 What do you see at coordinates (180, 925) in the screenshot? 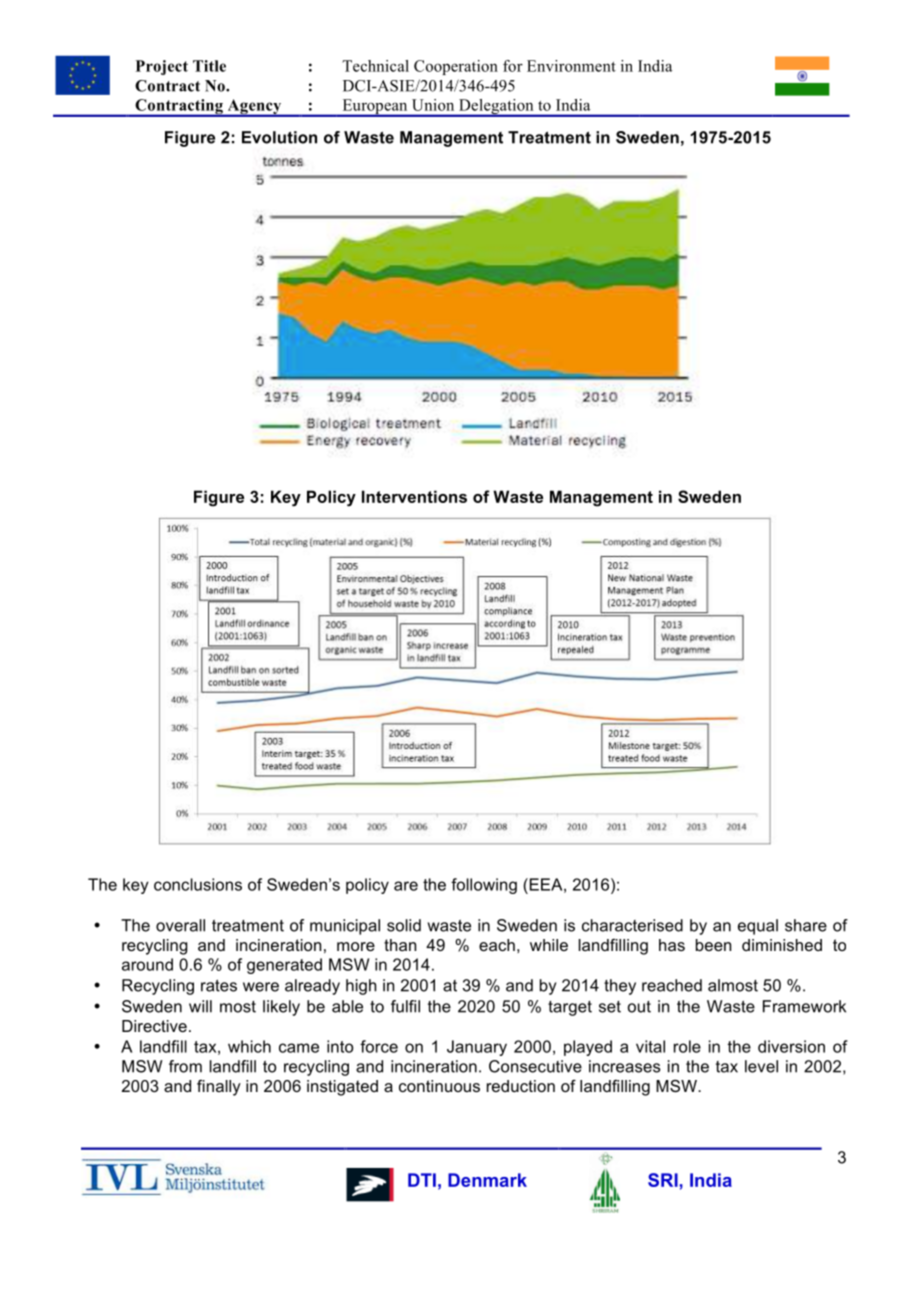
I see `overall` at bounding box center [180, 925].
